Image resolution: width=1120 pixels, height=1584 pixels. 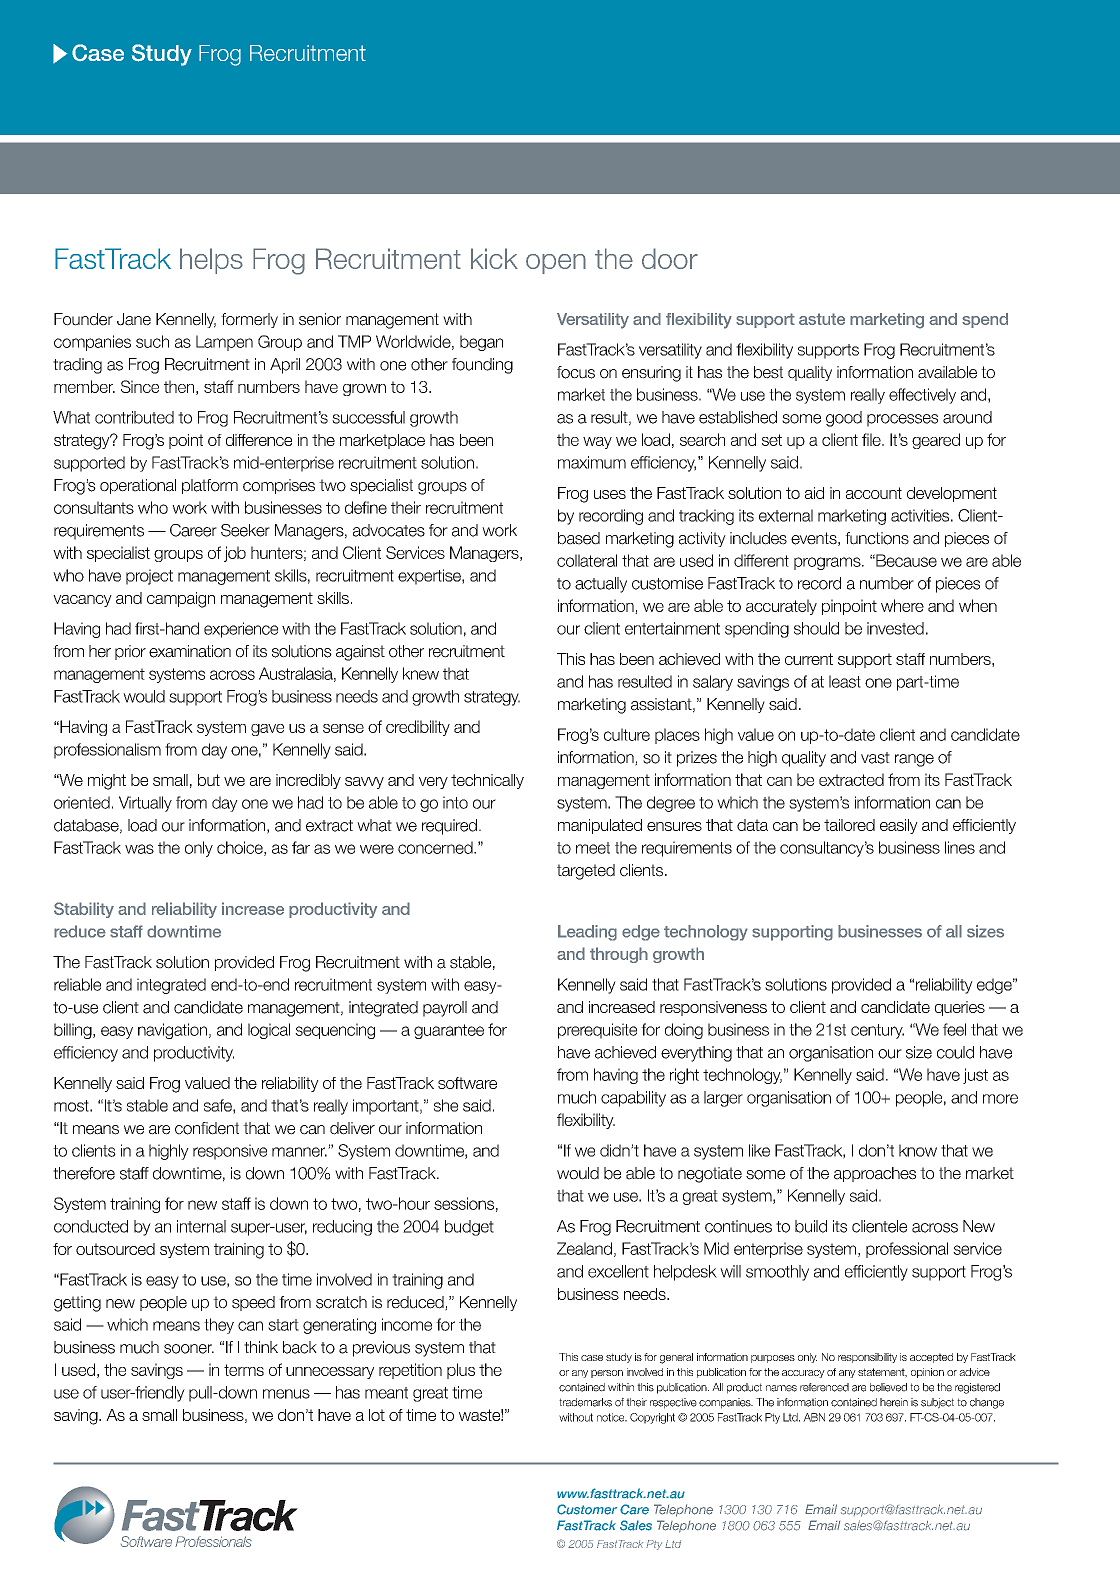 I want to click on easily, so click(x=899, y=826).
